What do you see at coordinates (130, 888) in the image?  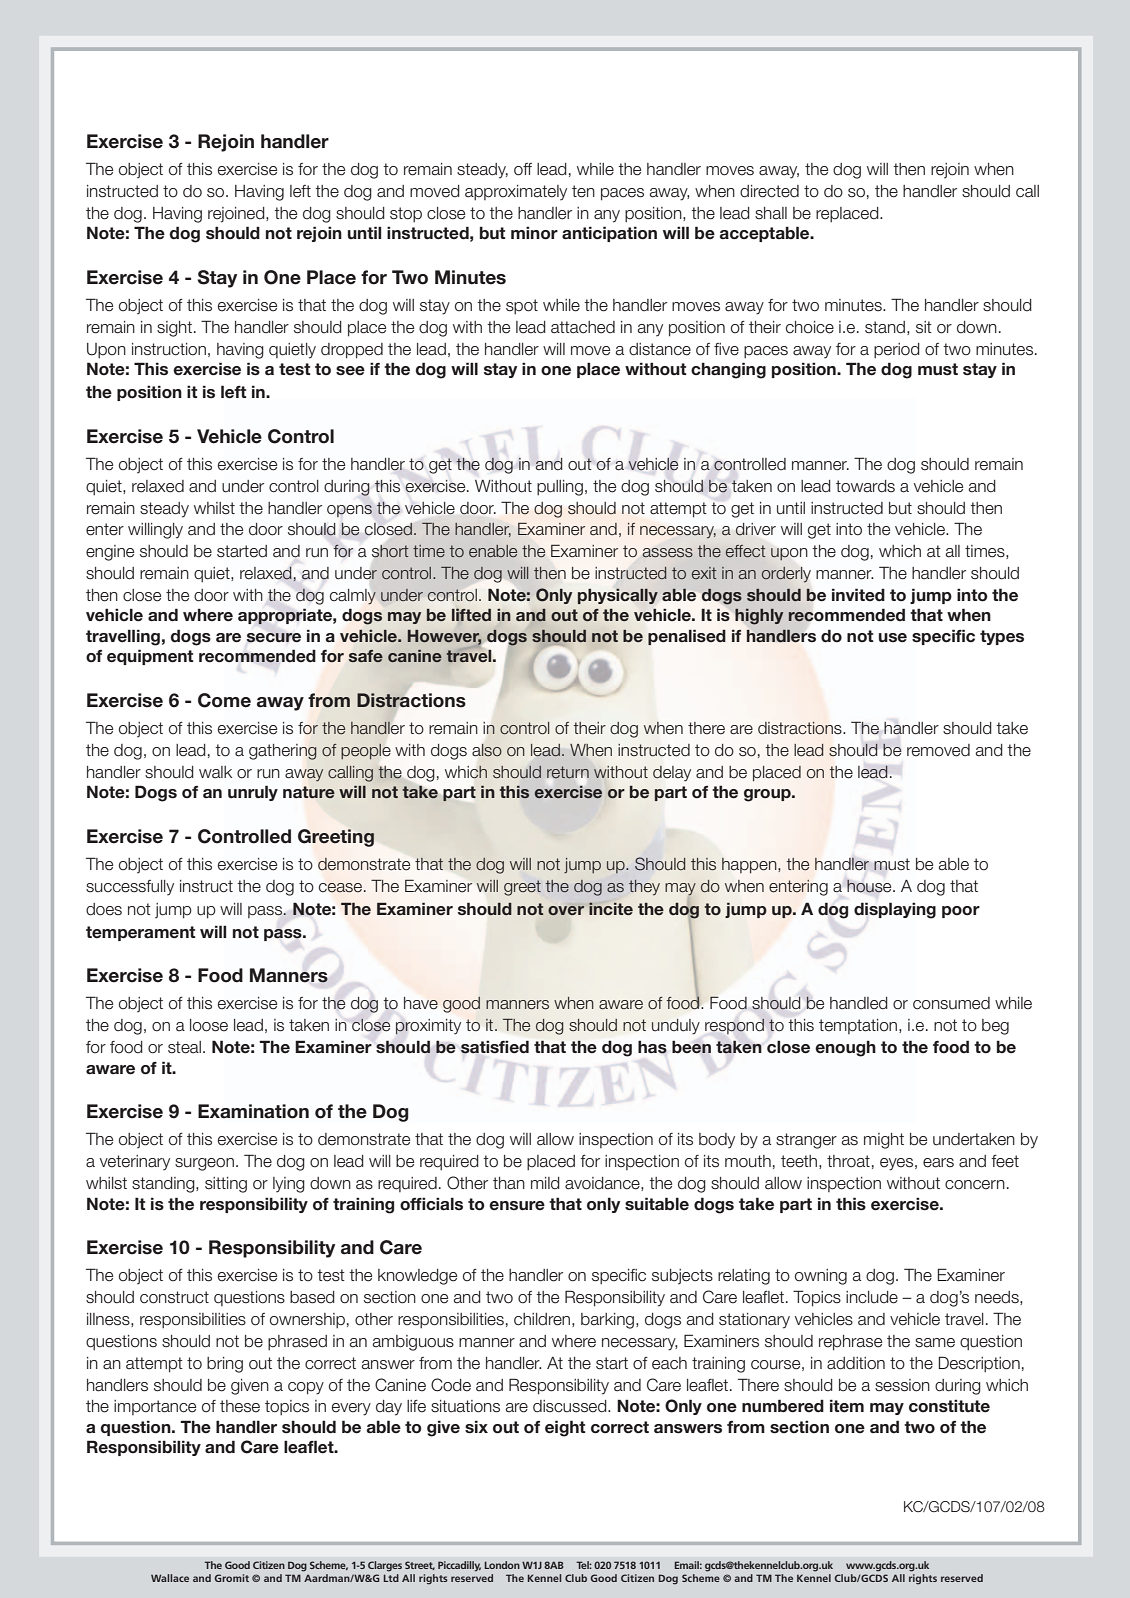 I see `successfully` at bounding box center [130, 888].
